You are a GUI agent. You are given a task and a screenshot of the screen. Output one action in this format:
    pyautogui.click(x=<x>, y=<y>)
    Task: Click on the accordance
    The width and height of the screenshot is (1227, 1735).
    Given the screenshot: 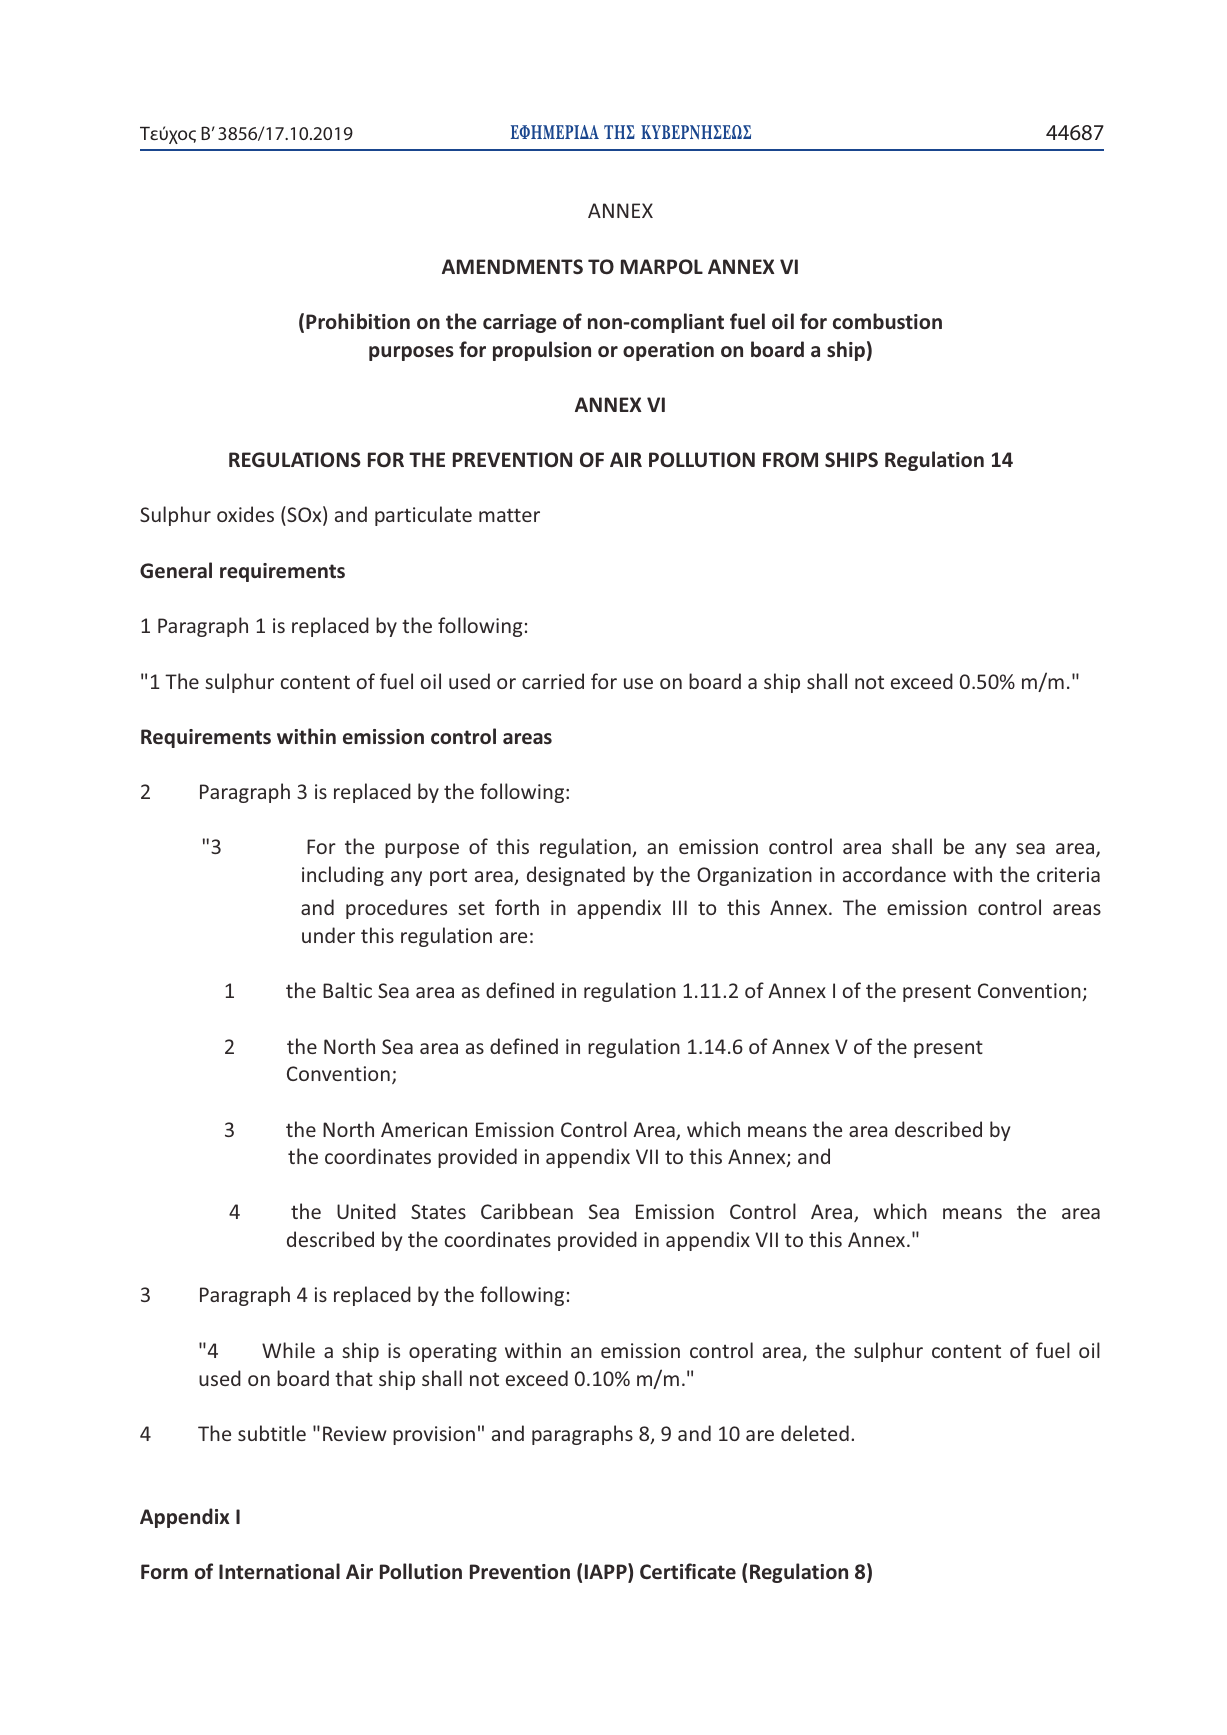 What is the action you would take?
    pyautogui.click(x=894, y=874)
